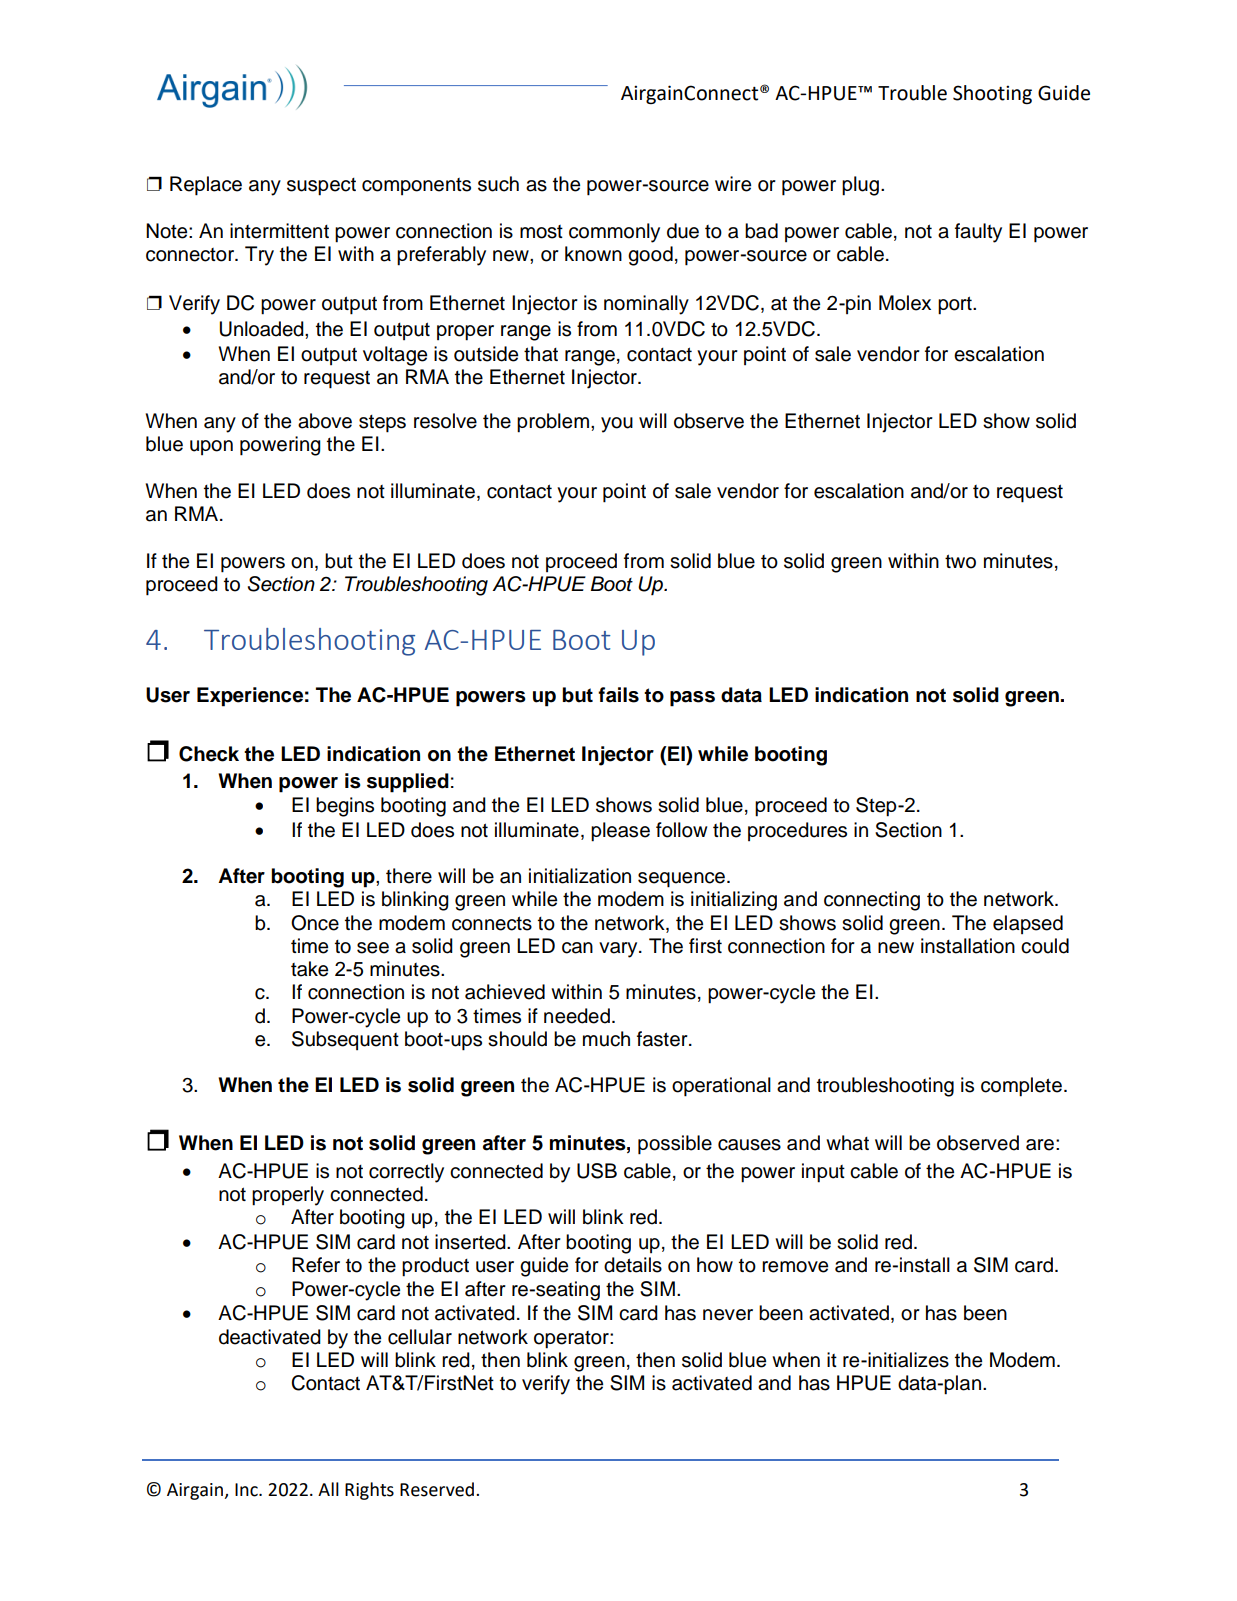 The height and width of the document is (1601, 1237). What do you see at coordinates (614, 233) in the document?
I see `commonly` at bounding box center [614, 233].
